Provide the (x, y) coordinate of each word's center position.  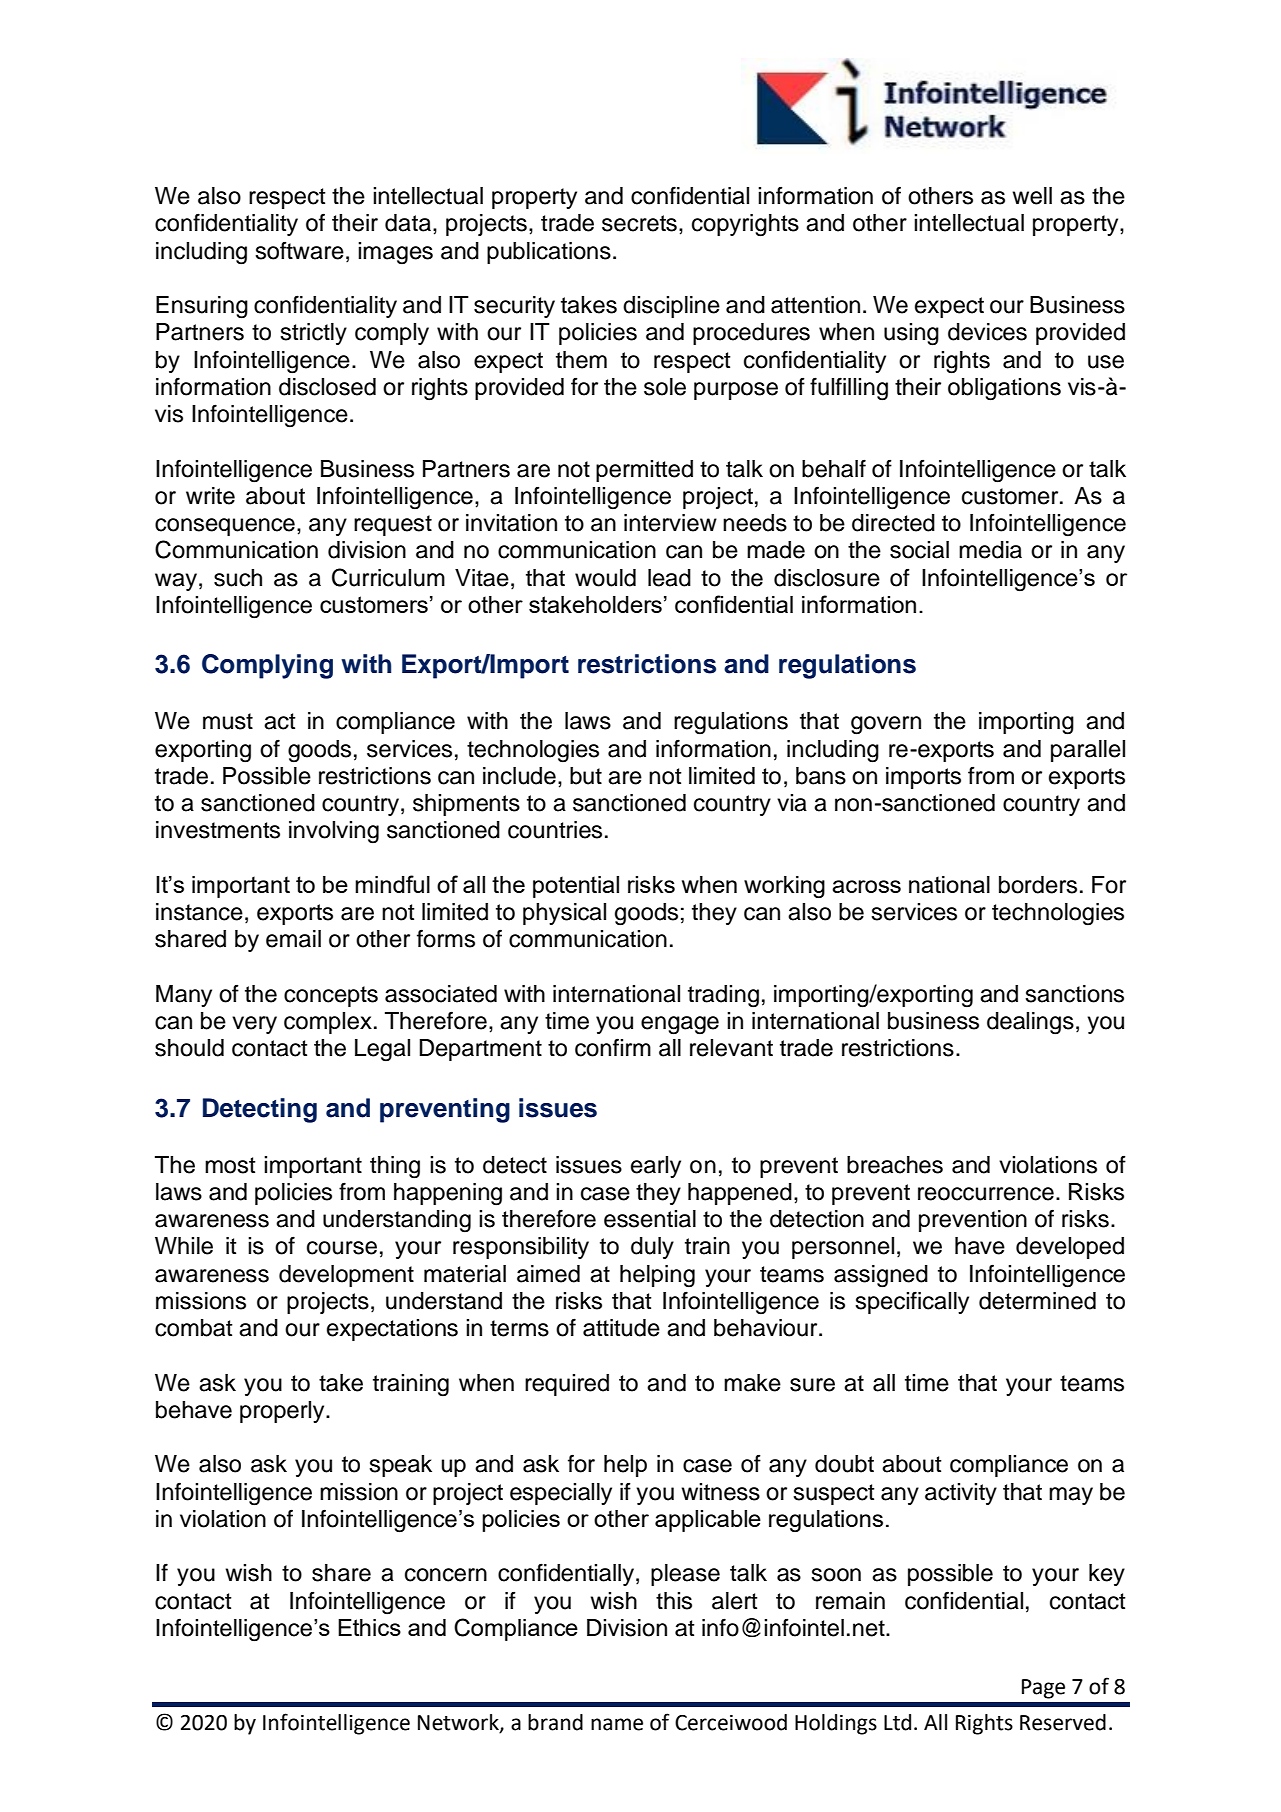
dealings (1030, 1023)
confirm (613, 1047)
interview (670, 523)
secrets (639, 223)
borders (1038, 885)
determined (1037, 1301)
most (230, 1165)
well (1032, 196)
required (567, 1385)
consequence (225, 527)
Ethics (369, 1627)
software (299, 251)
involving (334, 832)
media (990, 550)
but (586, 776)
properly (283, 1412)
